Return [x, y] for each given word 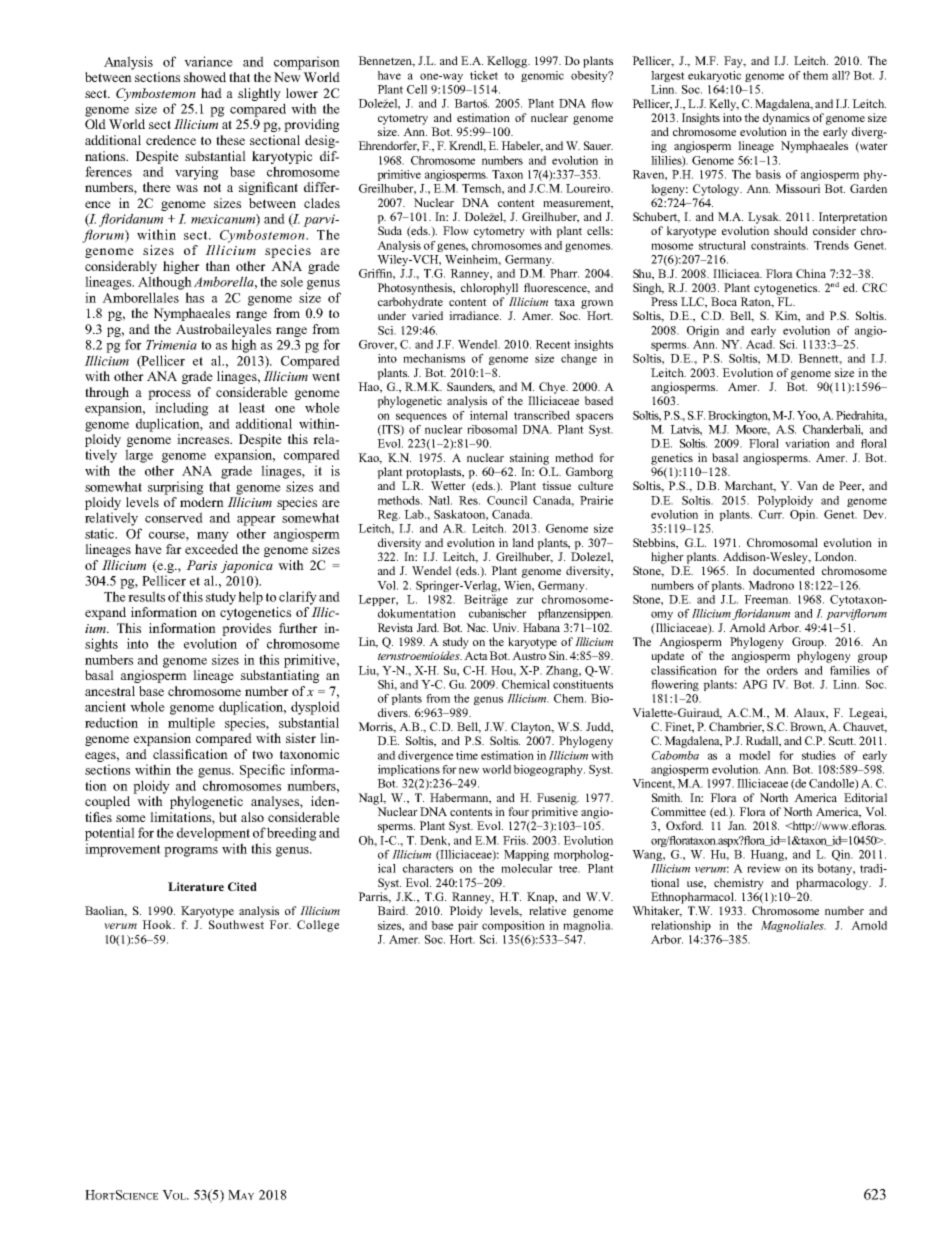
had [211, 93]
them [815, 75]
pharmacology [833, 884]
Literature [196, 886]
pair [468, 926]
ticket [484, 75]
